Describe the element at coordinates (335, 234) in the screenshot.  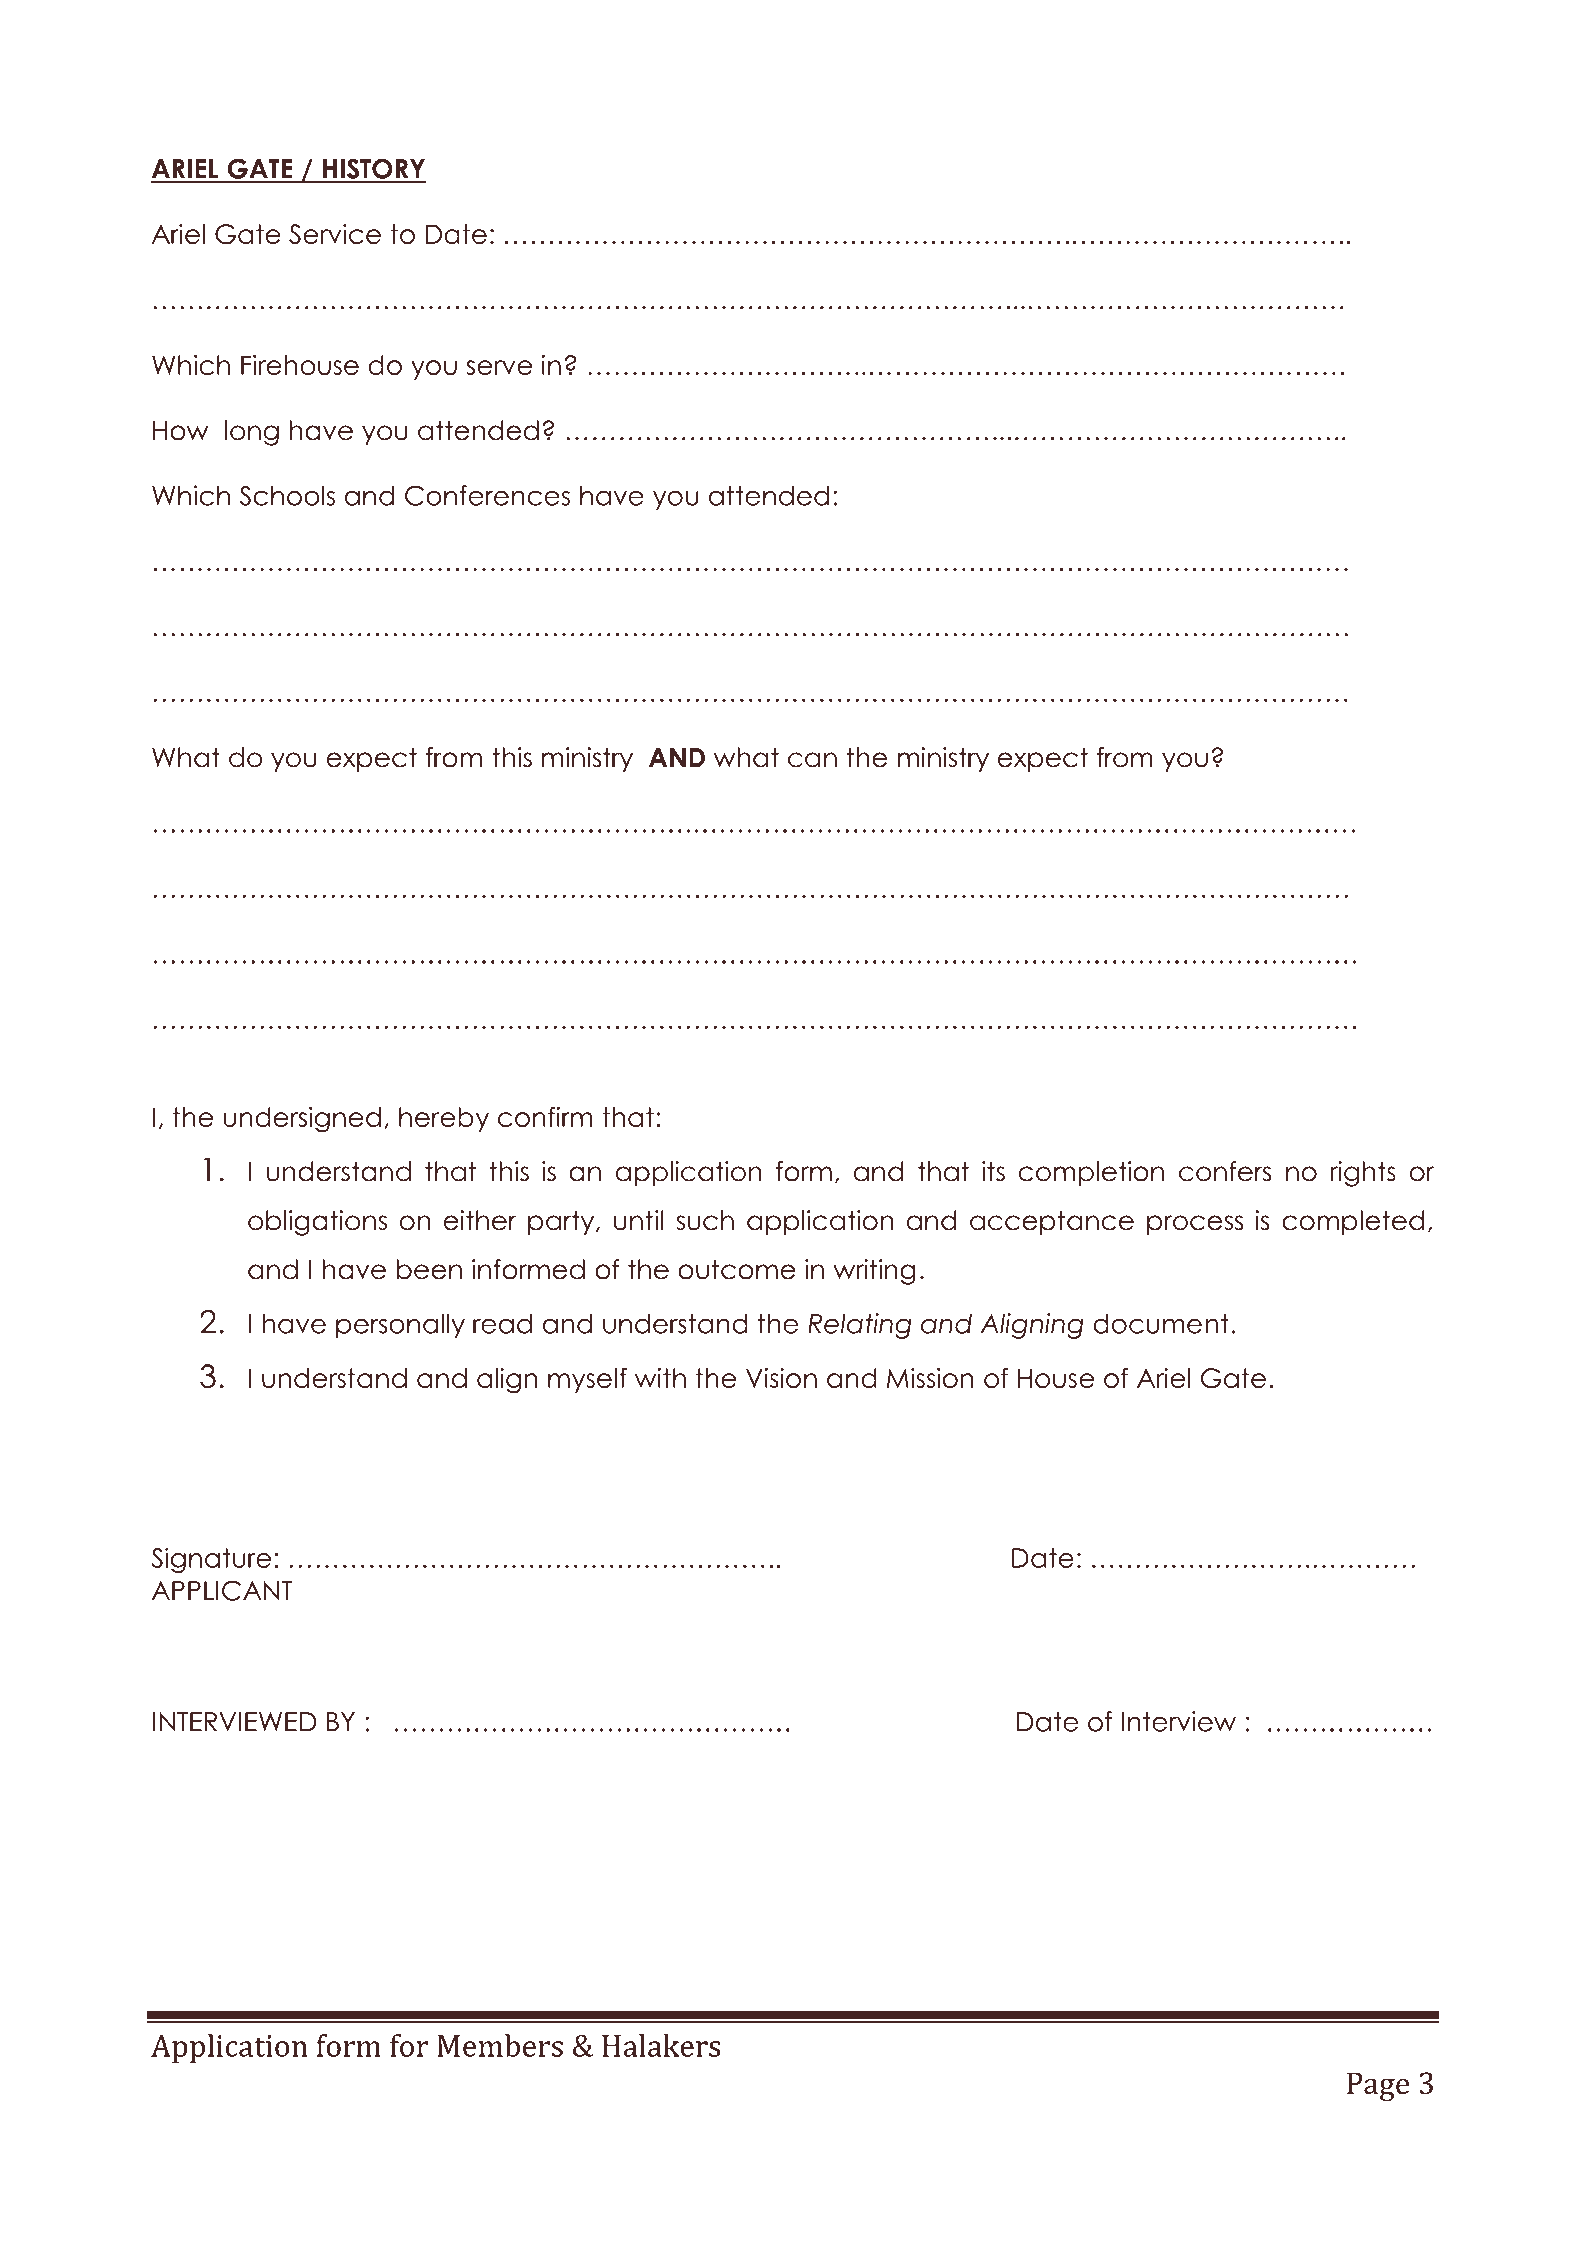
I see `Service` at that location.
